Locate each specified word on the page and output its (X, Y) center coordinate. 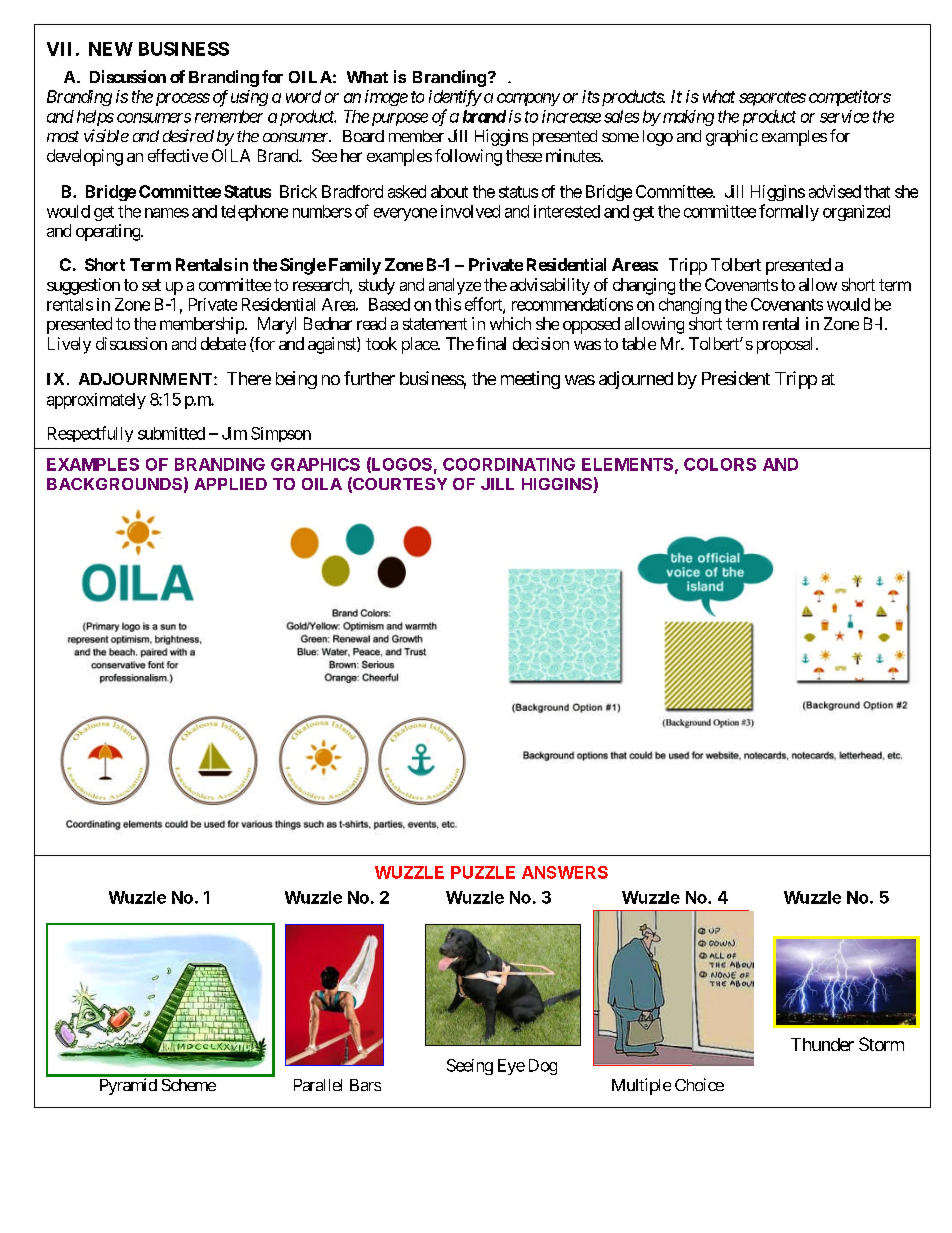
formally (789, 212)
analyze (455, 286)
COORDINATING (509, 464)
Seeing (470, 1067)
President (736, 378)
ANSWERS (565, 872)
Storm (881, 1044)
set (151, 285)
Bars (365, 1085)
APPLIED (230, 484)
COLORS (720, 464)
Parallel (318, 1085)
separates (772, 98)
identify (455, 98)
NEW (111, 49)
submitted (171, 433)
